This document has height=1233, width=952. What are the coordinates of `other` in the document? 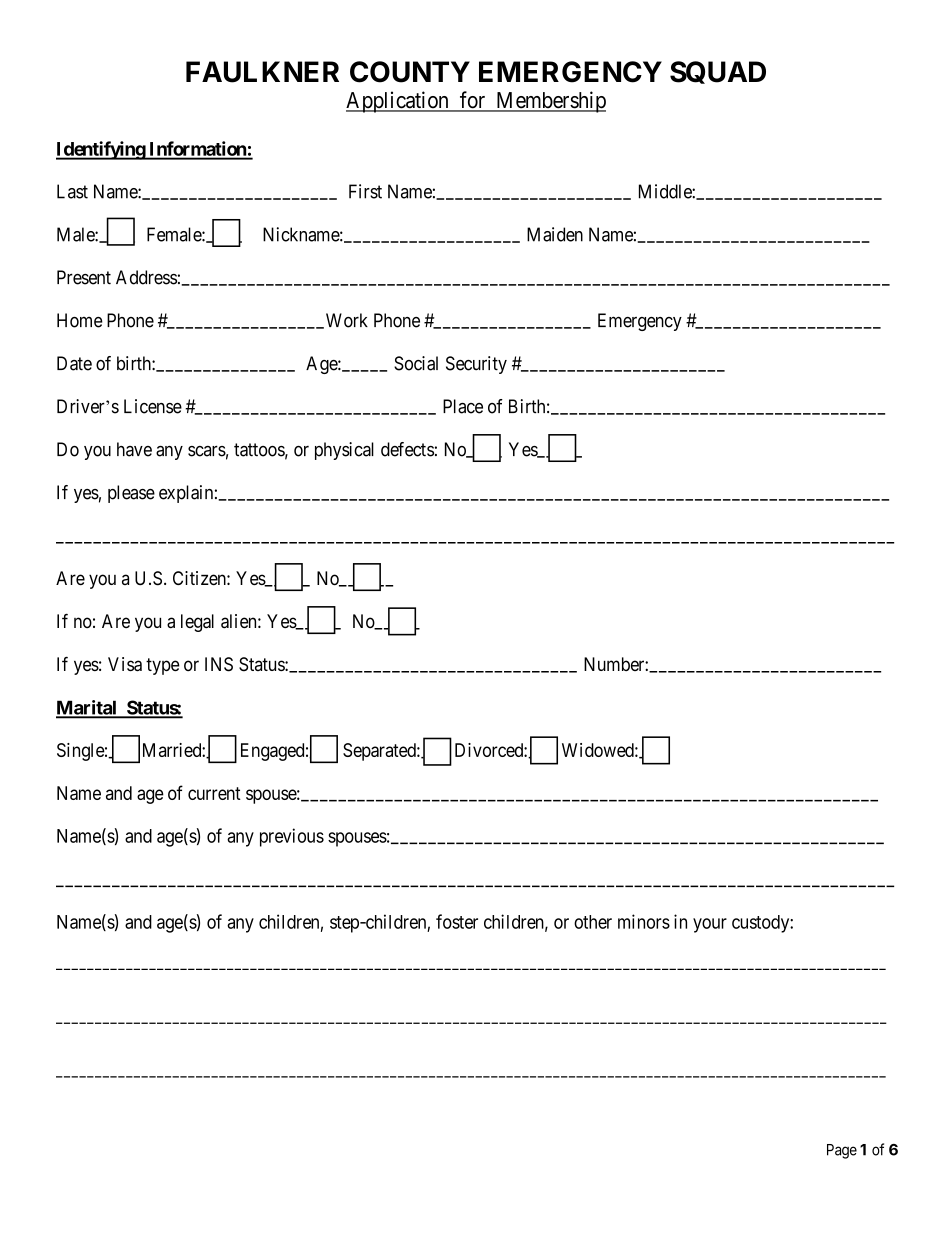 It's located at (593, 922).
